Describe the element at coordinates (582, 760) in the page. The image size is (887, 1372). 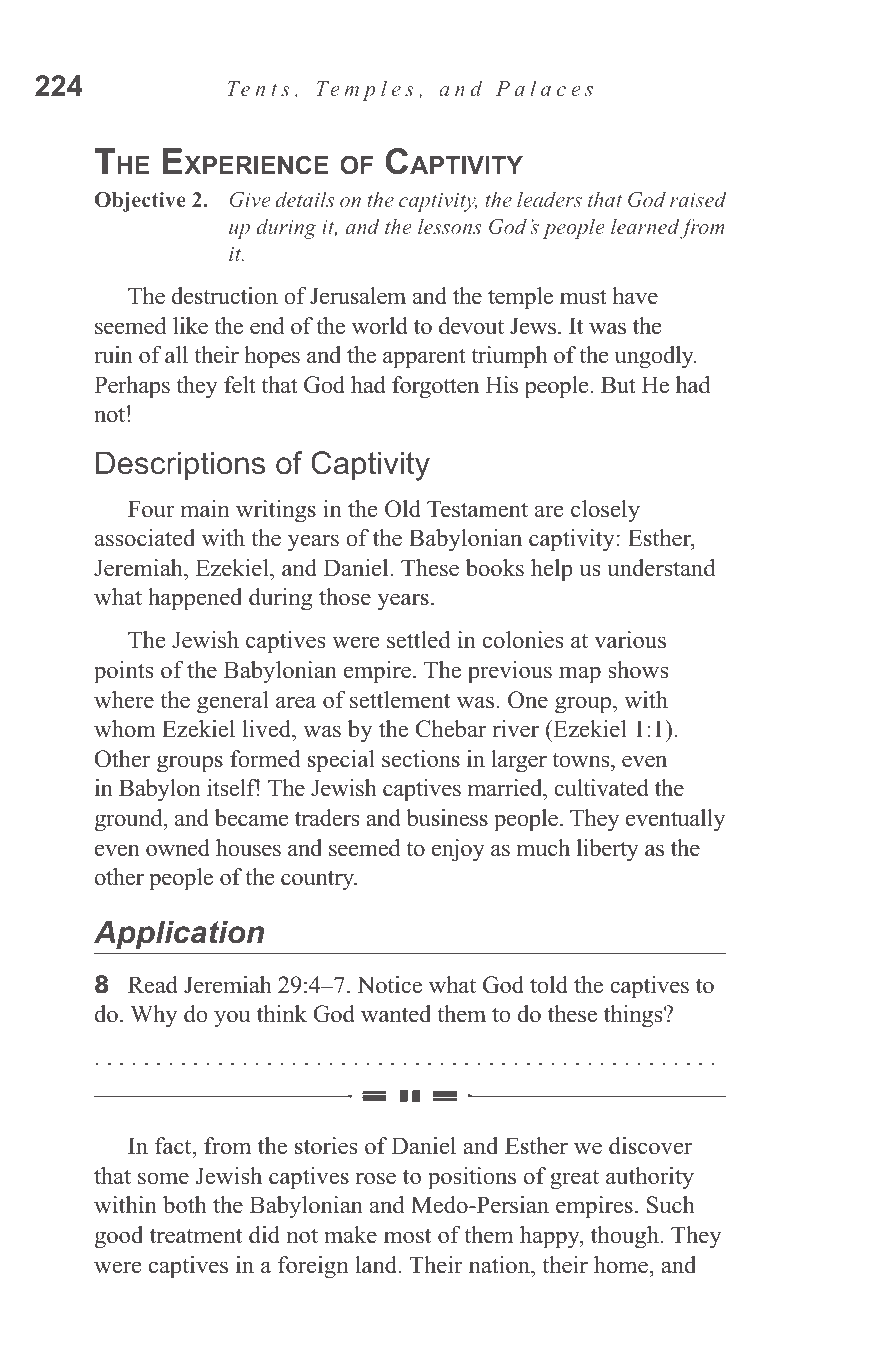
I see `towns` at that location.
